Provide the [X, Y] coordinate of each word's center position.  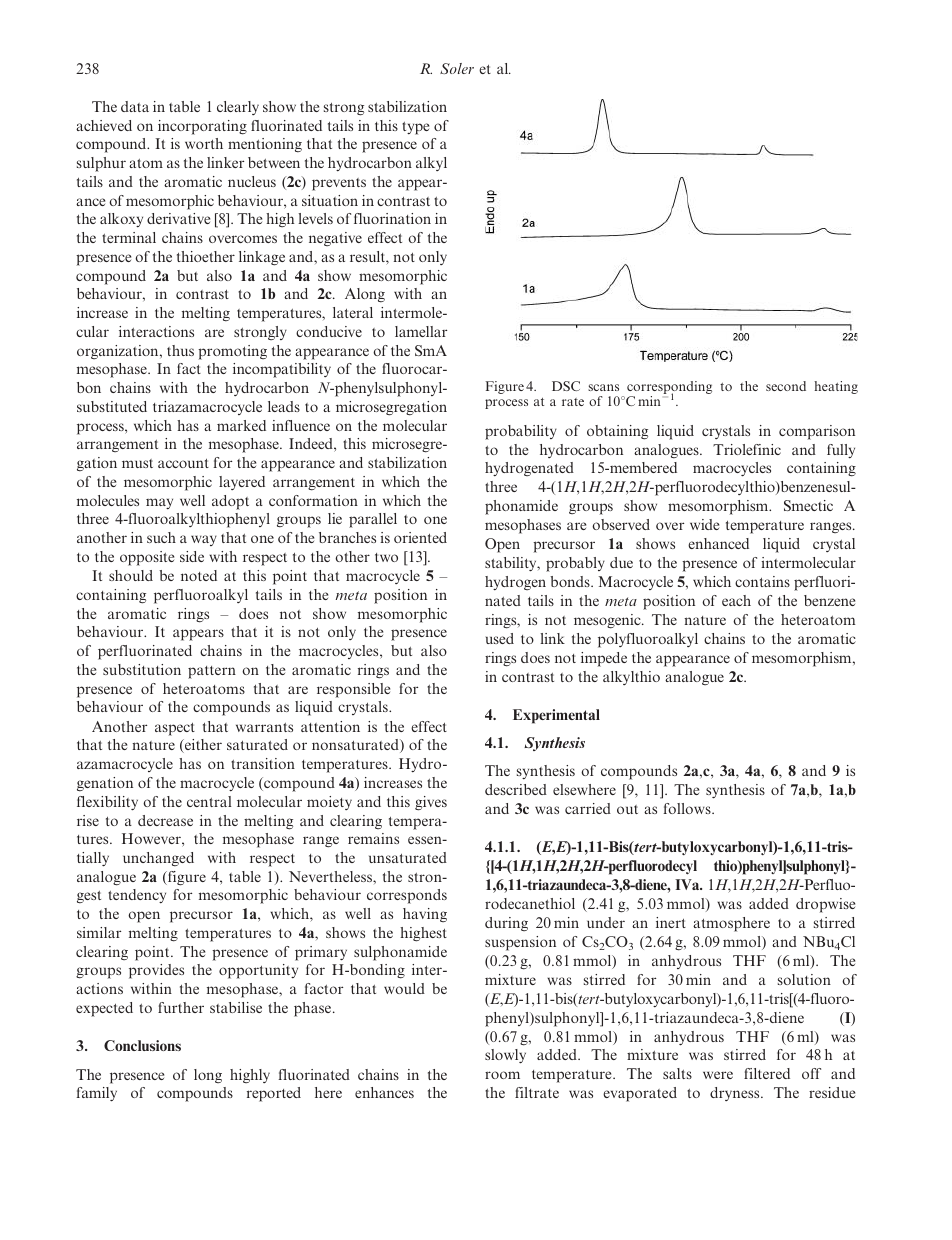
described [516, 789]
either [202, 746]
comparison [817, 432]
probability [521, 432]
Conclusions [142, 1045]
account [183, 463]
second [786, 386]
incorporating [202, 127]
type [415, 128]
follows [688, 808]
